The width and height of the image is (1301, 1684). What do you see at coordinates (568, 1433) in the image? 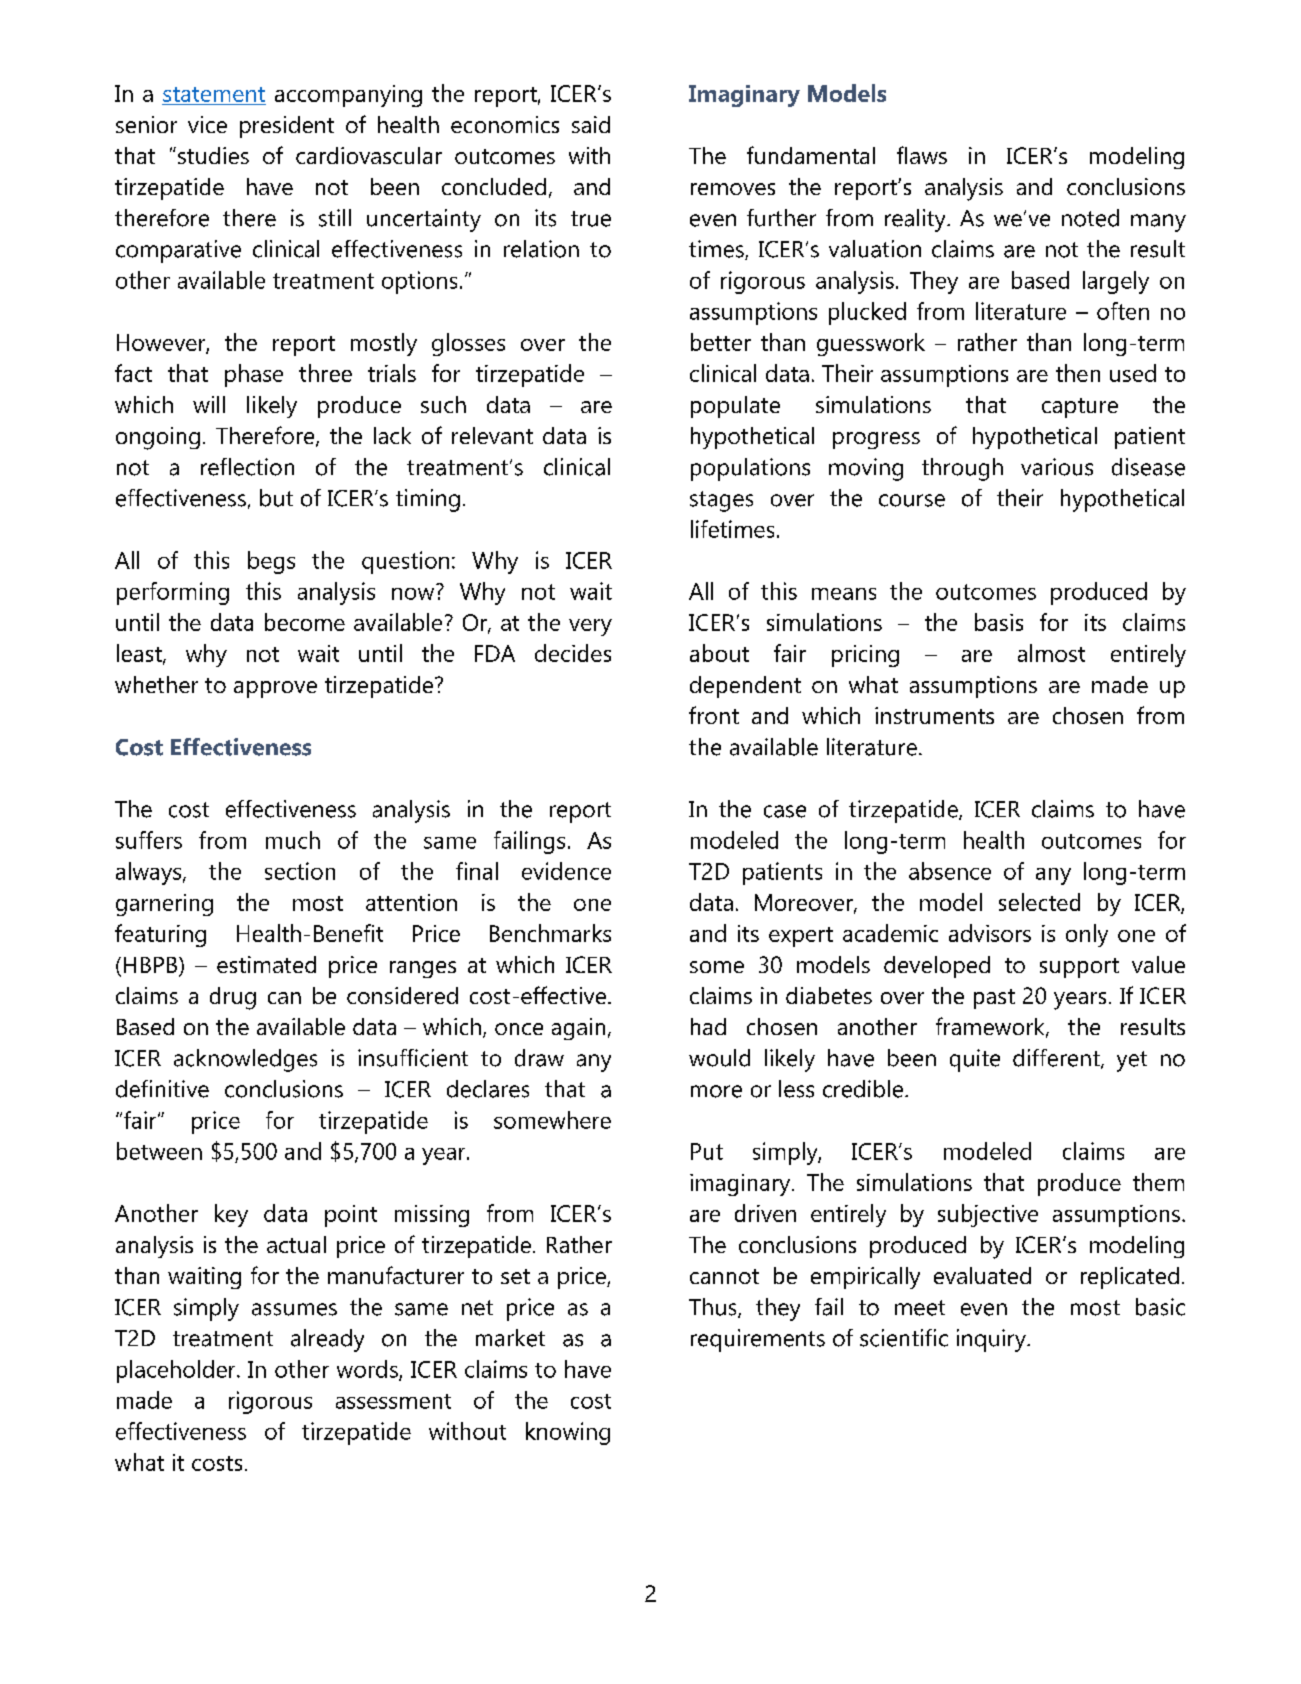
I see `knowing` at bounding box center [568, 1433].
